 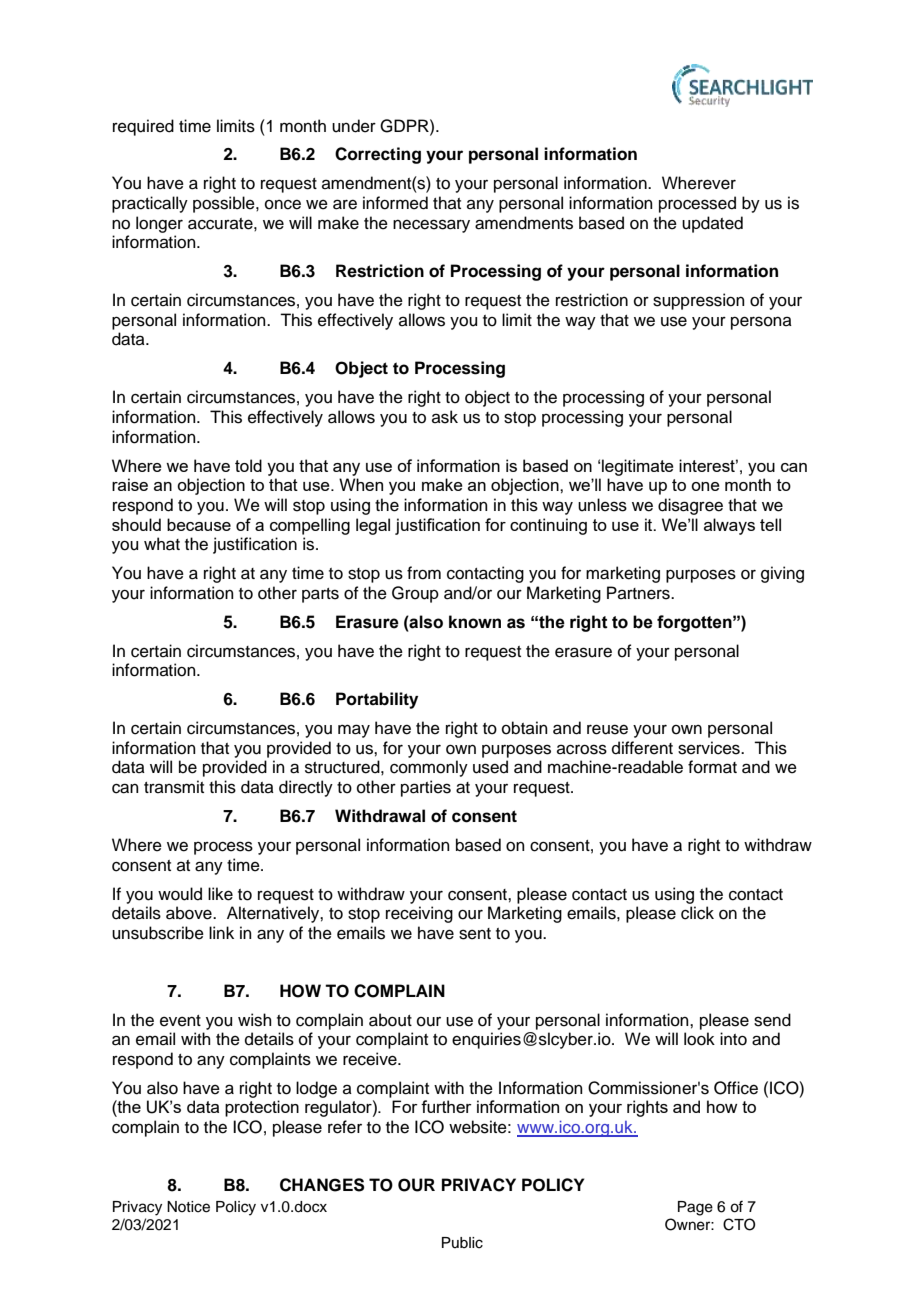 What do you see at coordinates (695, 1208) in the image?
I see `Page` at bounding box center [695, 1208].
